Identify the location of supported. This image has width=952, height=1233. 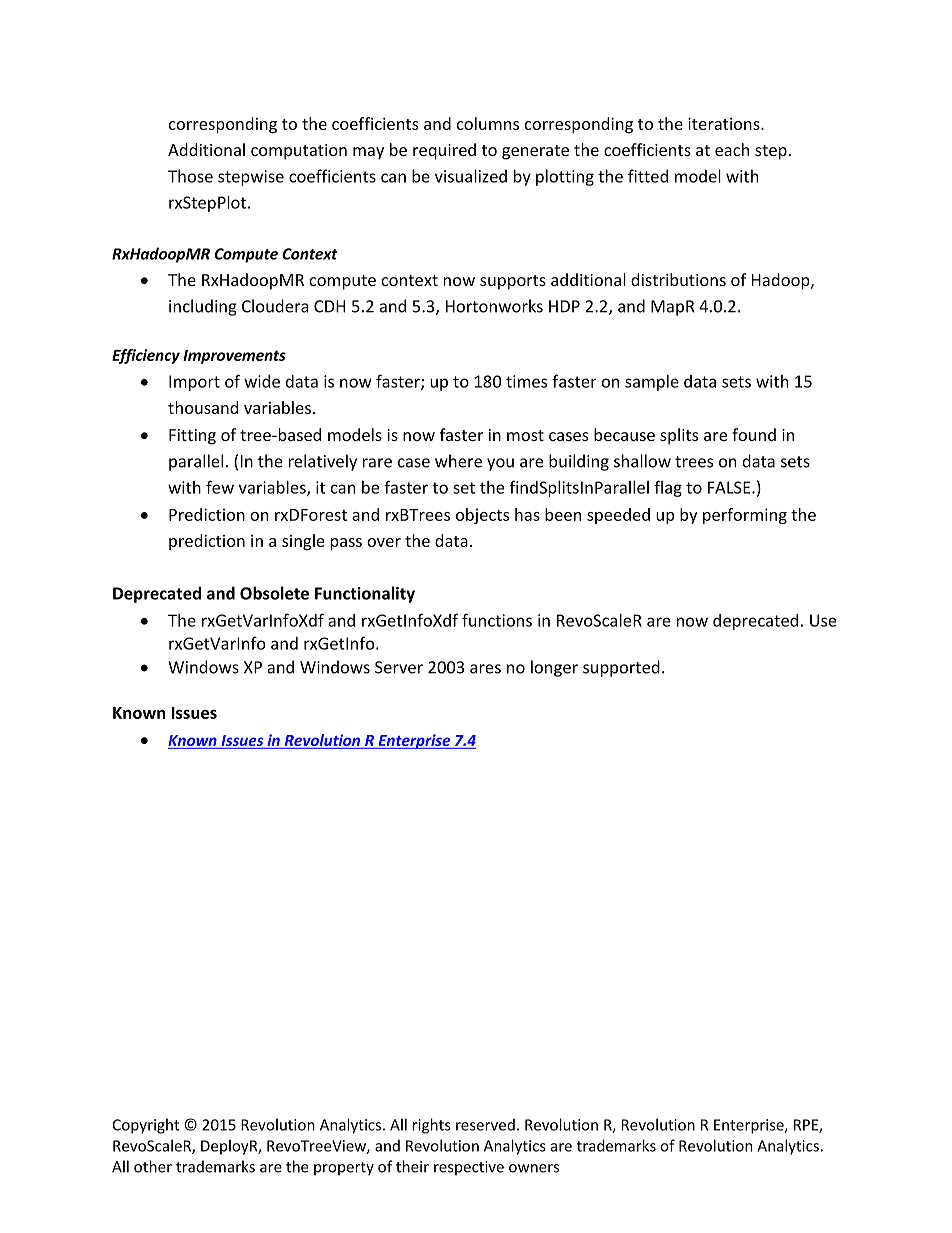
(621, 668).
